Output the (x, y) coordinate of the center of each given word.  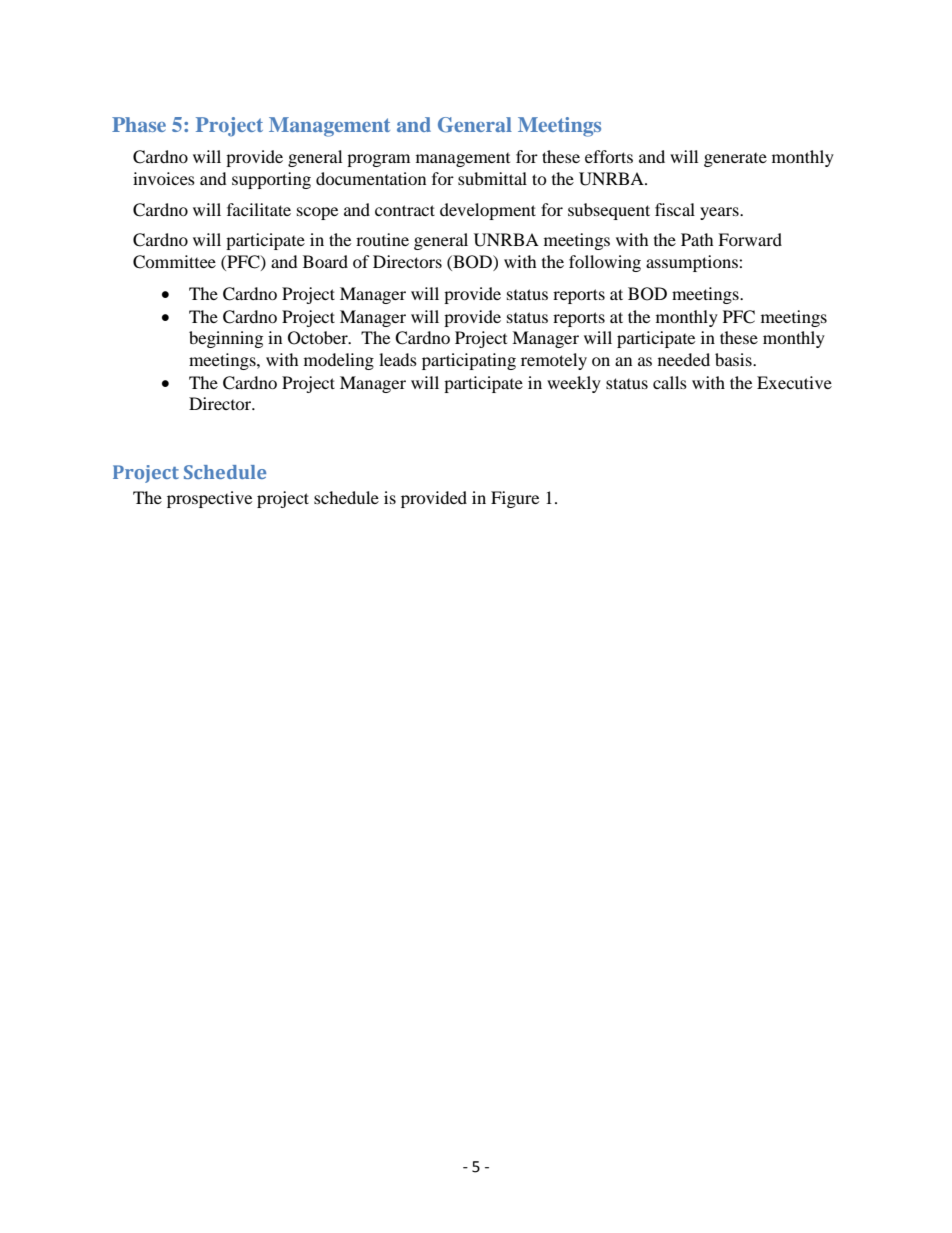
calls (670, 382)
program (378, 160)
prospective (209, 499)
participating (469, 361)
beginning (226, 339)
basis (734, 359)
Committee (174, 262)
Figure (515, 499)
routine (382, 239)
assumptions (693, 263)
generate (735, 160)
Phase (139, 124)
